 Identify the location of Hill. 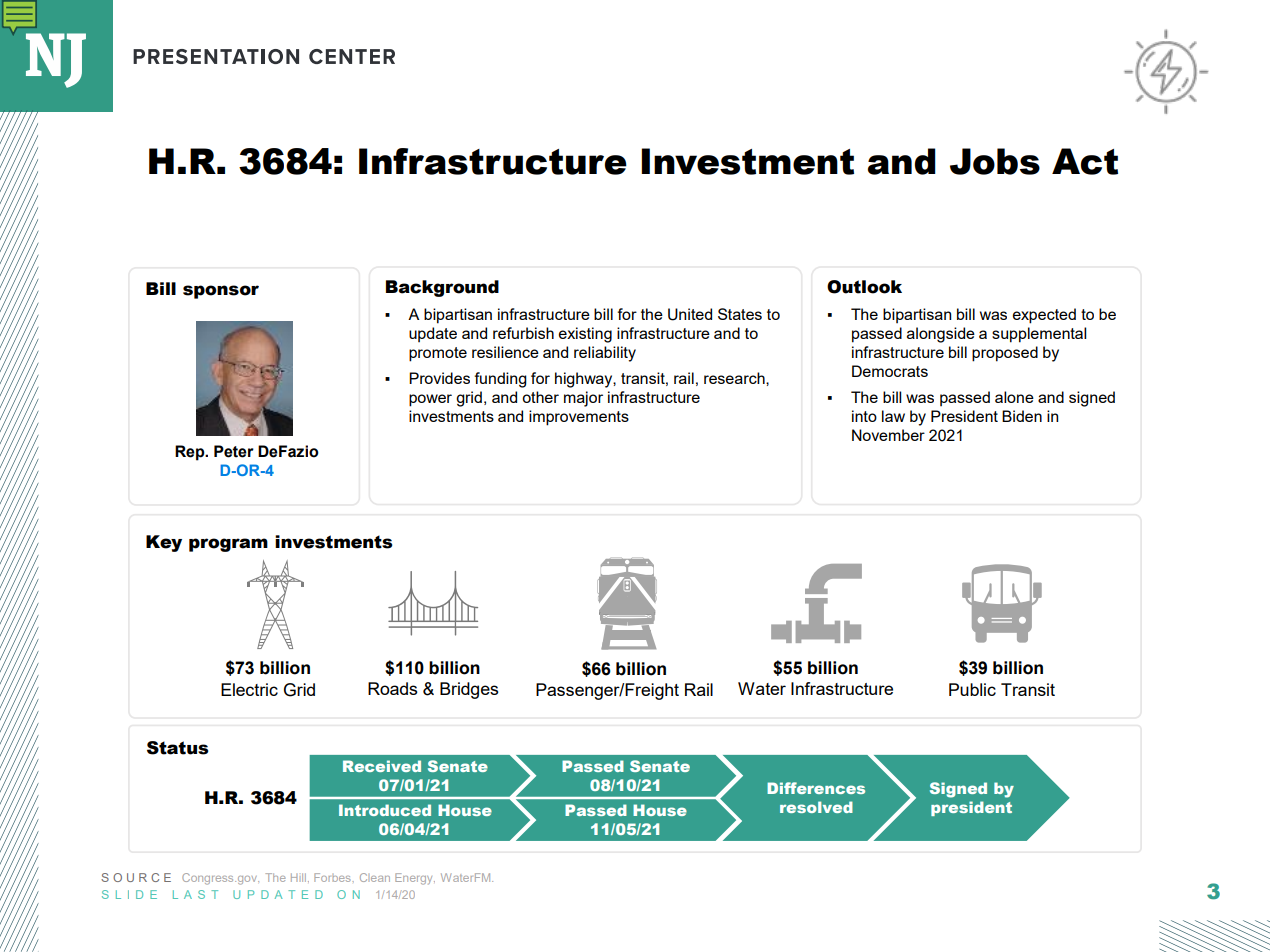
(300, 877).
